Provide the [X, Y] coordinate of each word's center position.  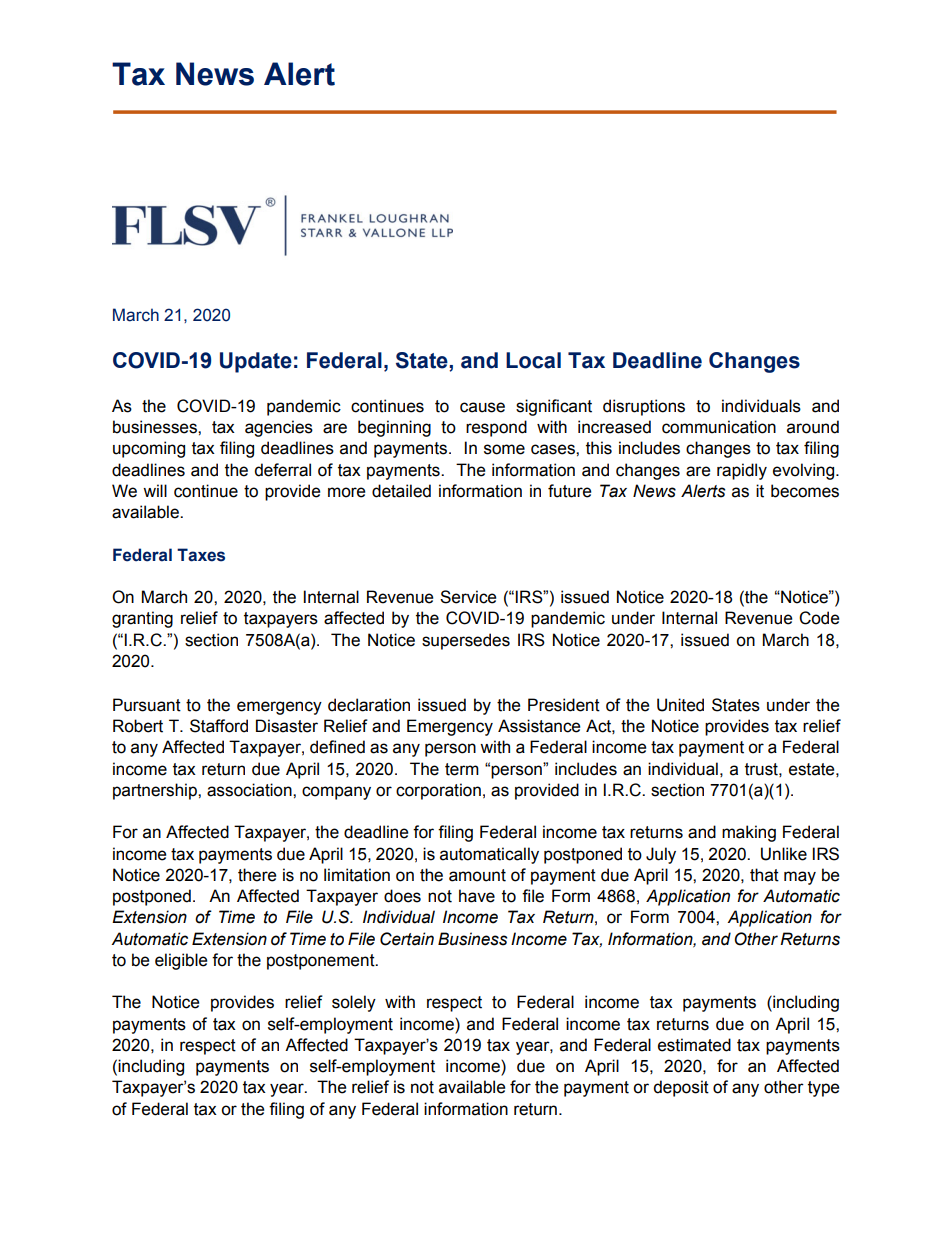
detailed [401, 491]
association [250, 790]
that [764, 875]
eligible [181, 961]
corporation [438, 791]
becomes [805, 491]
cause [482, 407]
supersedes [466, 641]
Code [819, 618]
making [749, 833]
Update [256, 362]
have [477, 896]
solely [354, 1003]
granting [142, 619]
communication [719, 427]
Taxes [201, 555]
